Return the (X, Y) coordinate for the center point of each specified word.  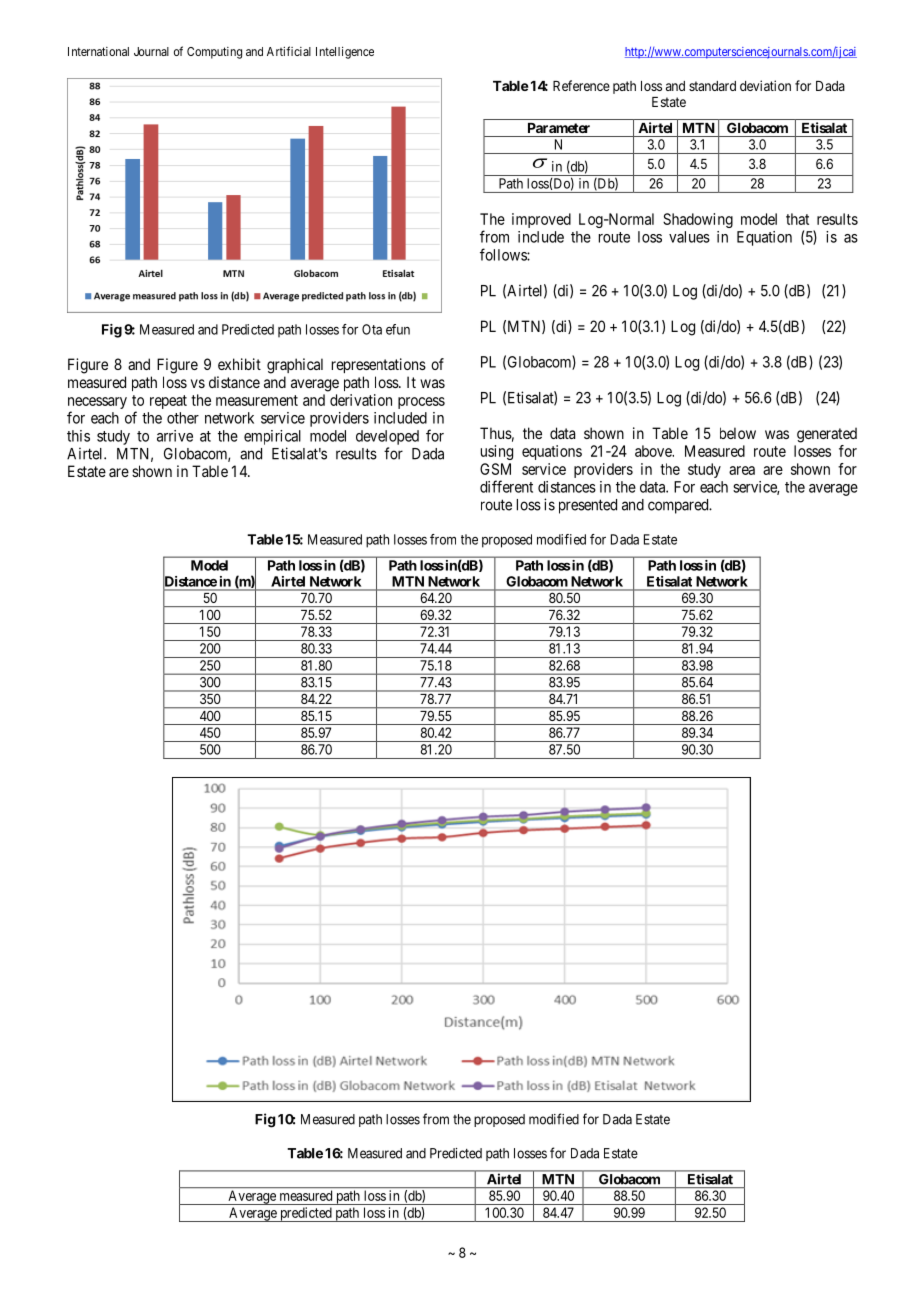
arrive (175, 436)
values (689, 237)
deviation (765, 85)
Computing (214, 53)
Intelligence (345, 53)
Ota (372, 329)
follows (504, 254)
